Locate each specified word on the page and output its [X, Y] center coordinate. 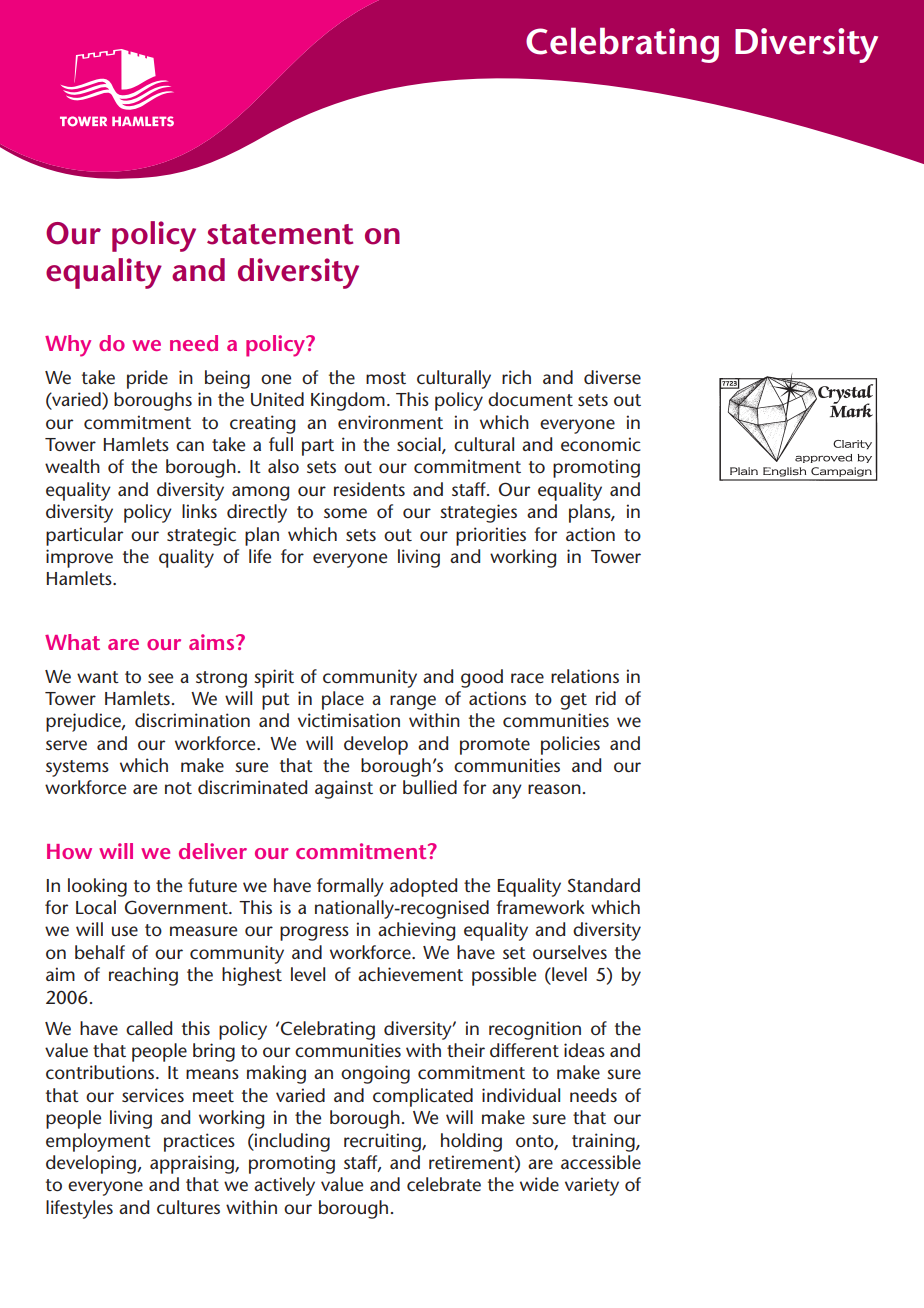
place [343, 700]
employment [98, 1142]
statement [280, 234]
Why [68, 346]
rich [516, 377]
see [160, 678]
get [573, 701]
